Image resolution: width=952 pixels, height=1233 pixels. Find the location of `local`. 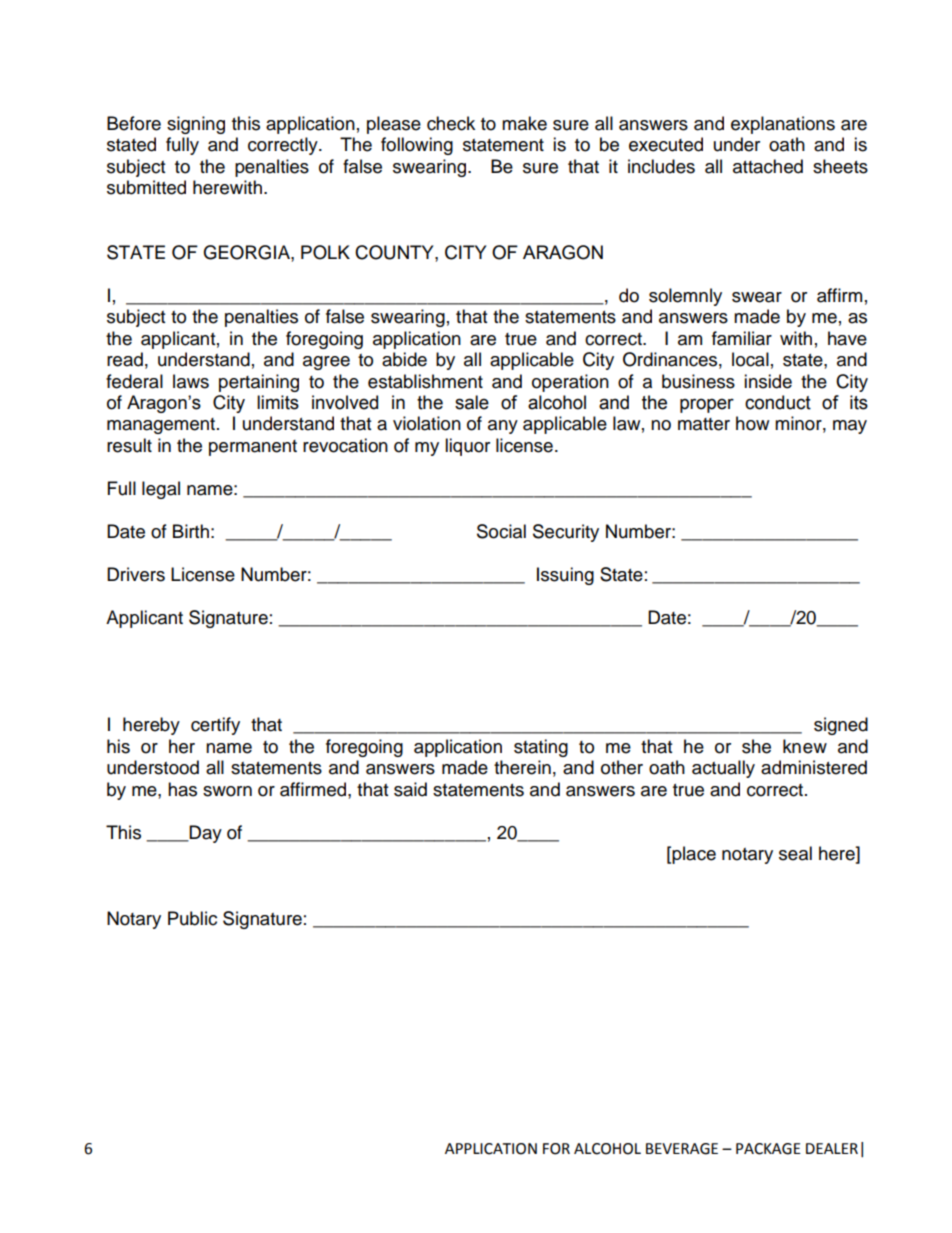

local is located at coordinates (750, 359).
